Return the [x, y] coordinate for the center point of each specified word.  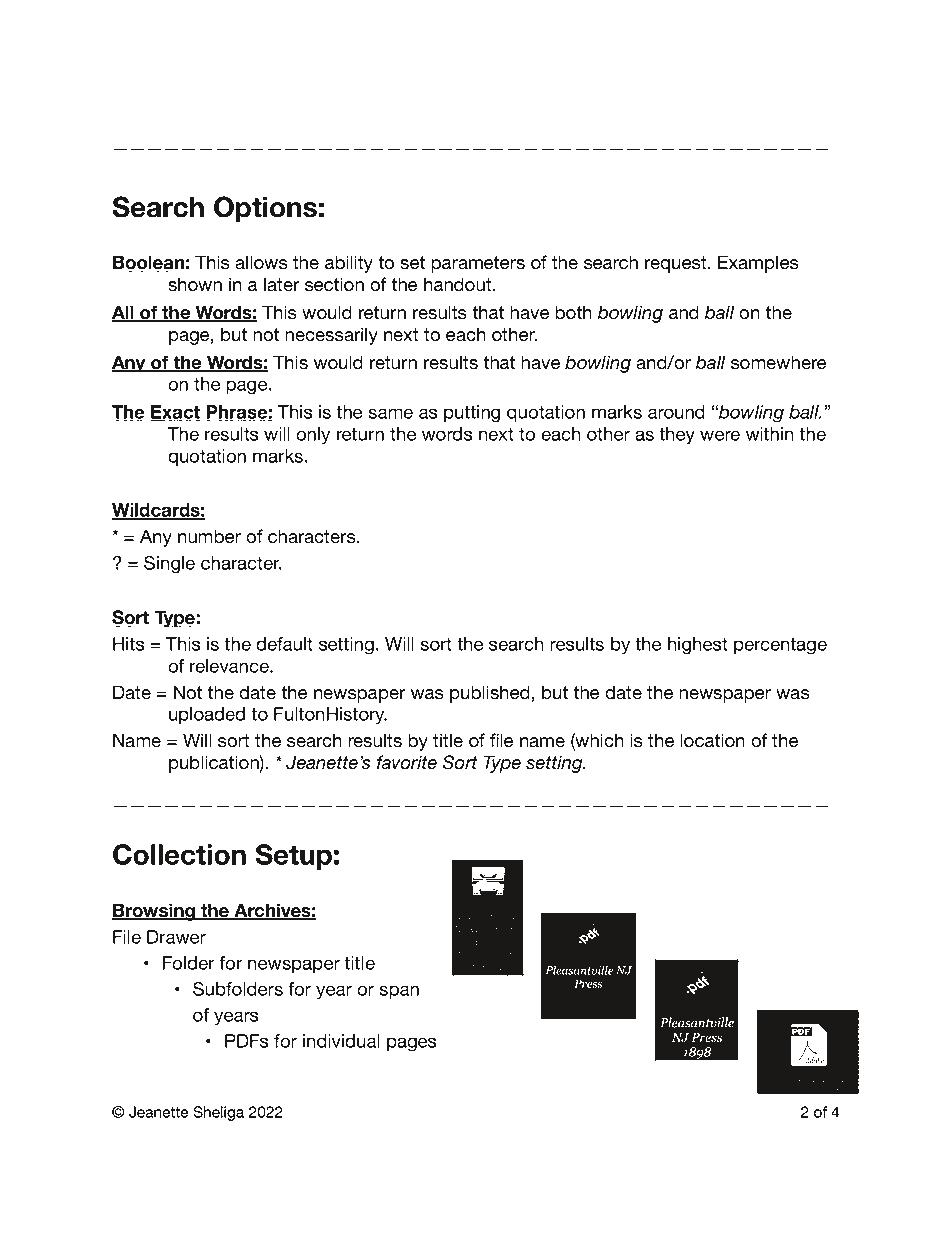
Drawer [176, 937]
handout [459, 284]
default [284, 644]
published [490, 694]
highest [698, 646]
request [677, 264]
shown [195, 284]
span [399, 992]
